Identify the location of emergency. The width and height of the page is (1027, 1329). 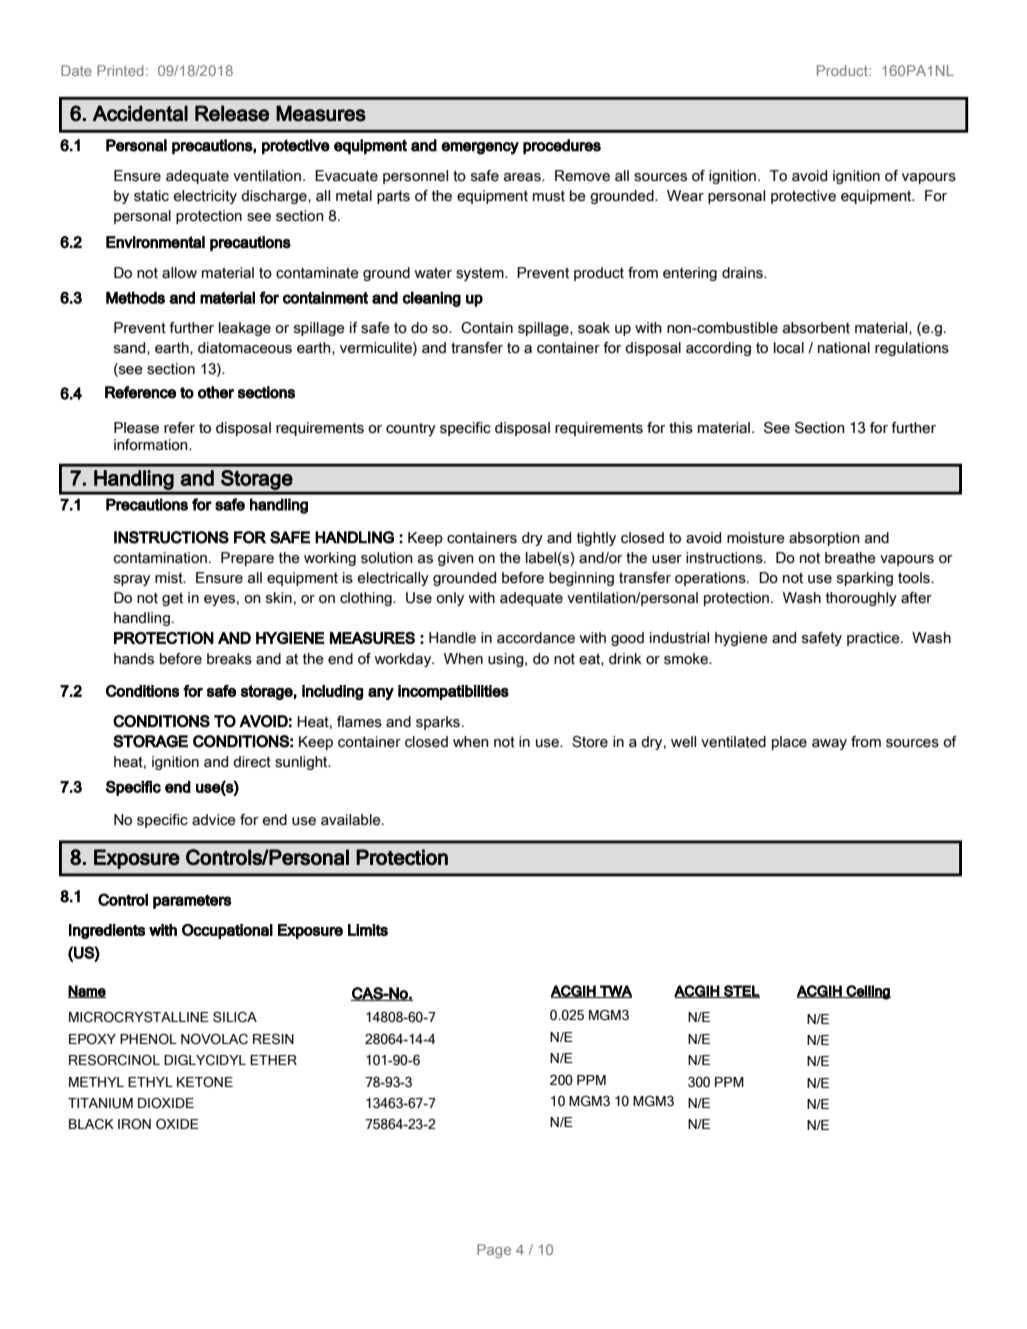
(480, 148).
